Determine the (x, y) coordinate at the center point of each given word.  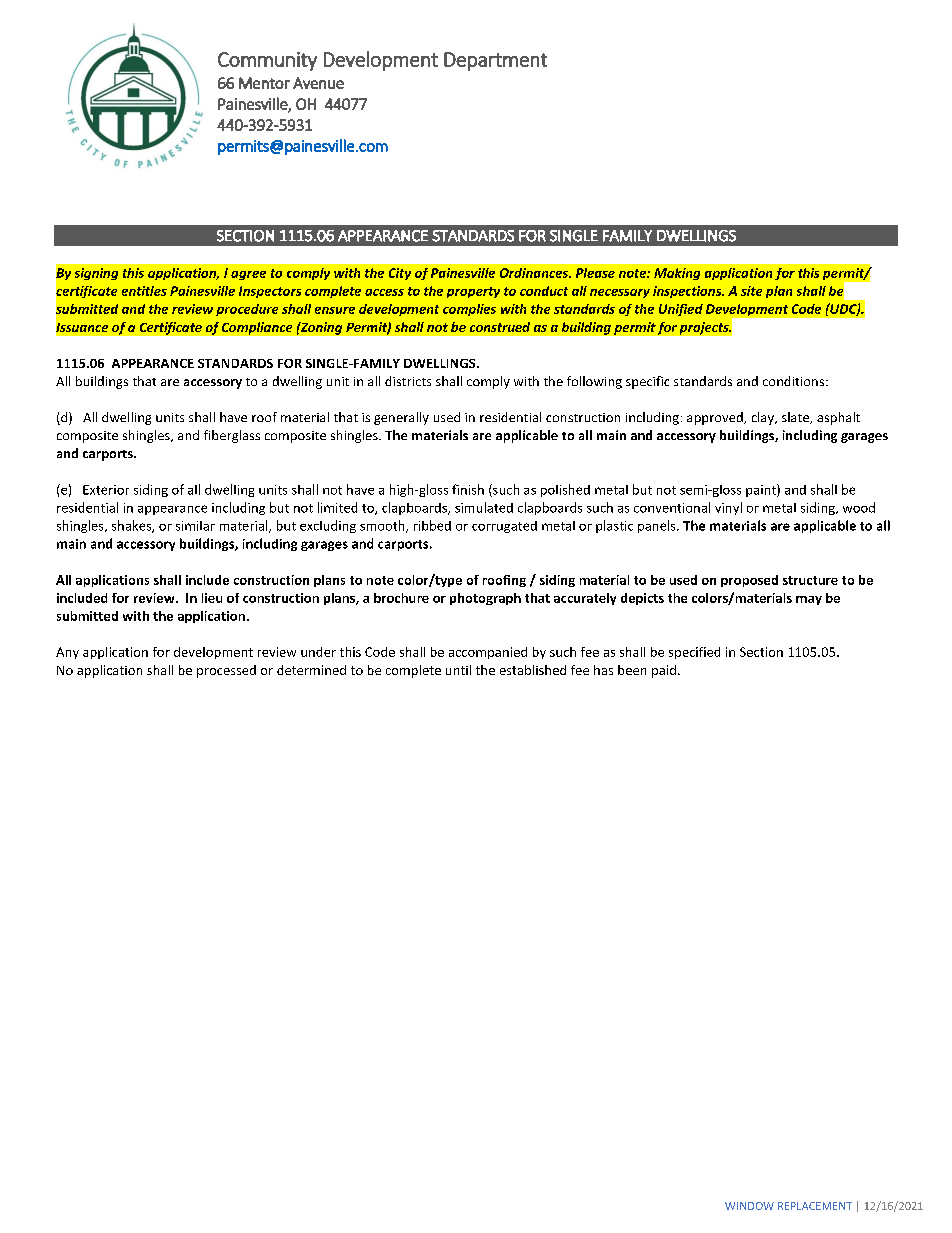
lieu (212, 598)
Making (677, 274)
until (458, 670)
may (809, 600)
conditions (795, 381)
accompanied (488, 653)
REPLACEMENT (815, 1206)
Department (495, 61)
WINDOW (749, 1206)
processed (226, 671)
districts (408, 381)
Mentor (264, 83)
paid (664, 671)
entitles (144, 291)
